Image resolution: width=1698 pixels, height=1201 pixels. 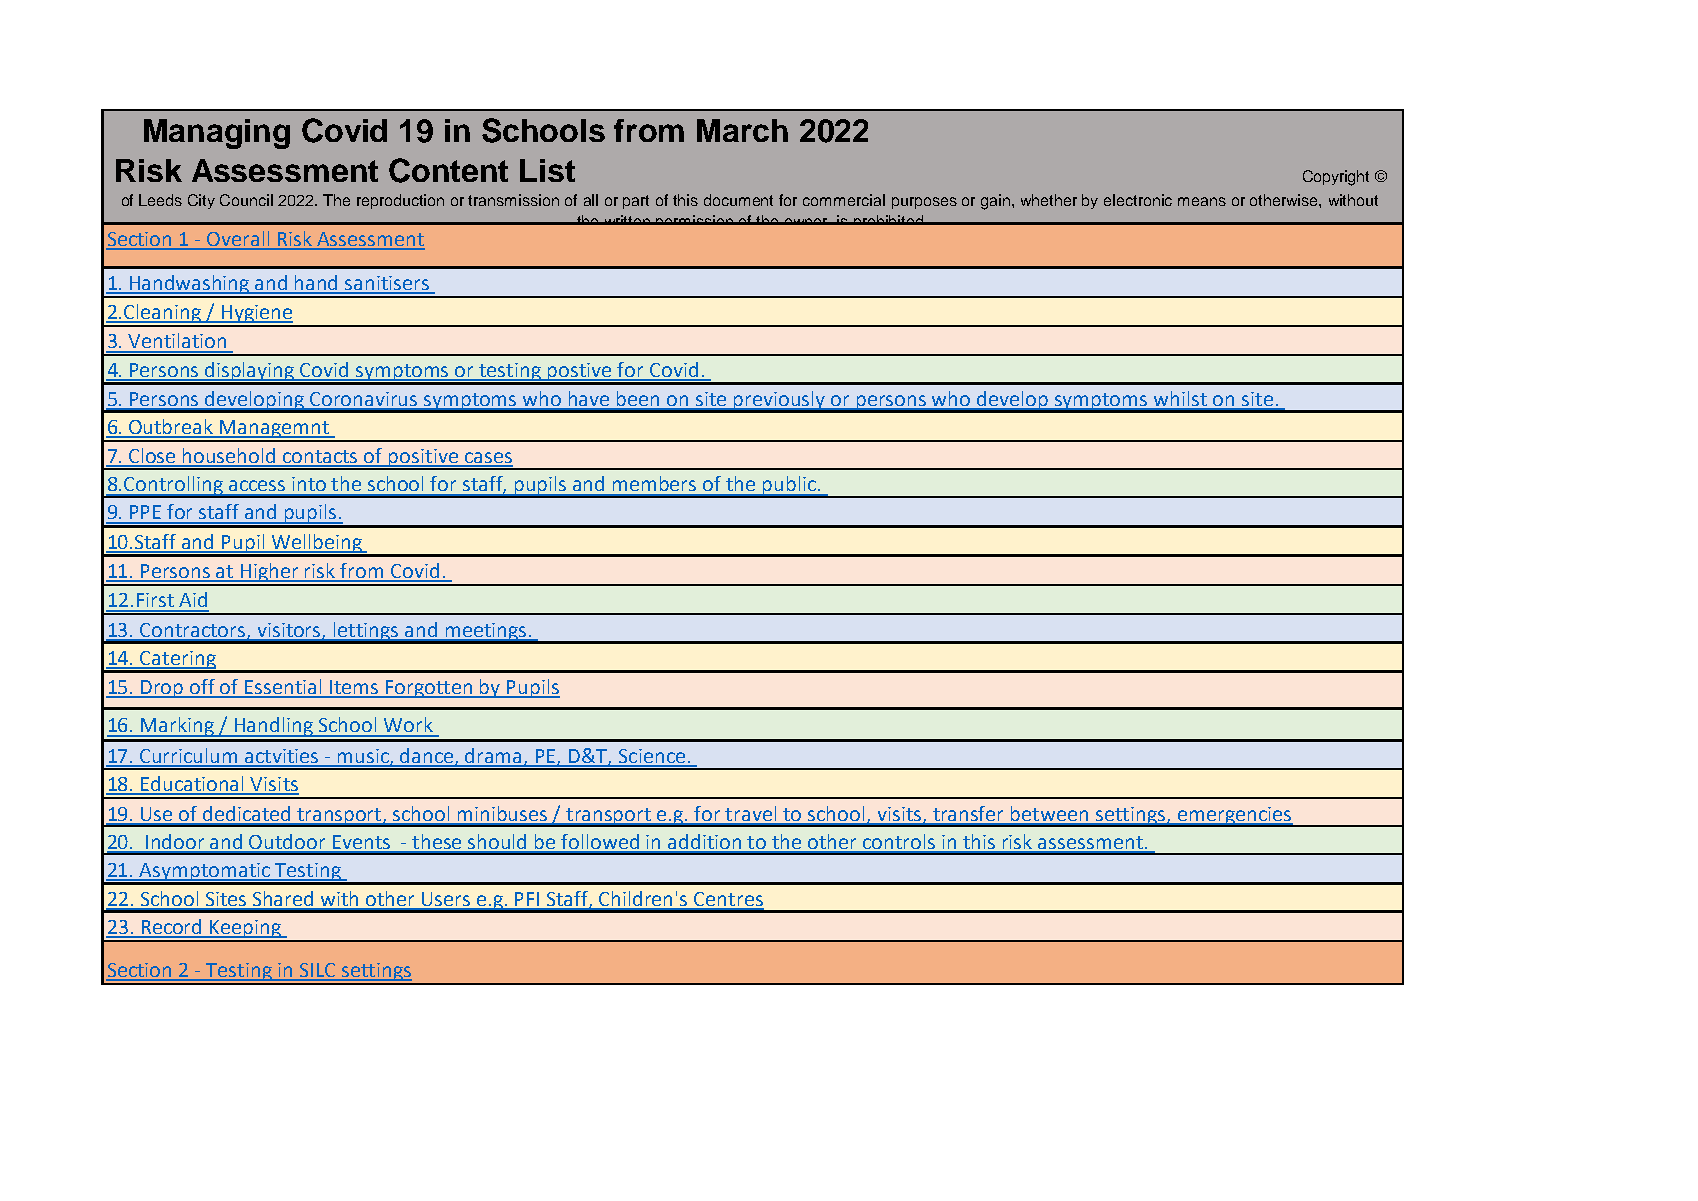 I want to click on Keeping, so click(x=245, y=930).
